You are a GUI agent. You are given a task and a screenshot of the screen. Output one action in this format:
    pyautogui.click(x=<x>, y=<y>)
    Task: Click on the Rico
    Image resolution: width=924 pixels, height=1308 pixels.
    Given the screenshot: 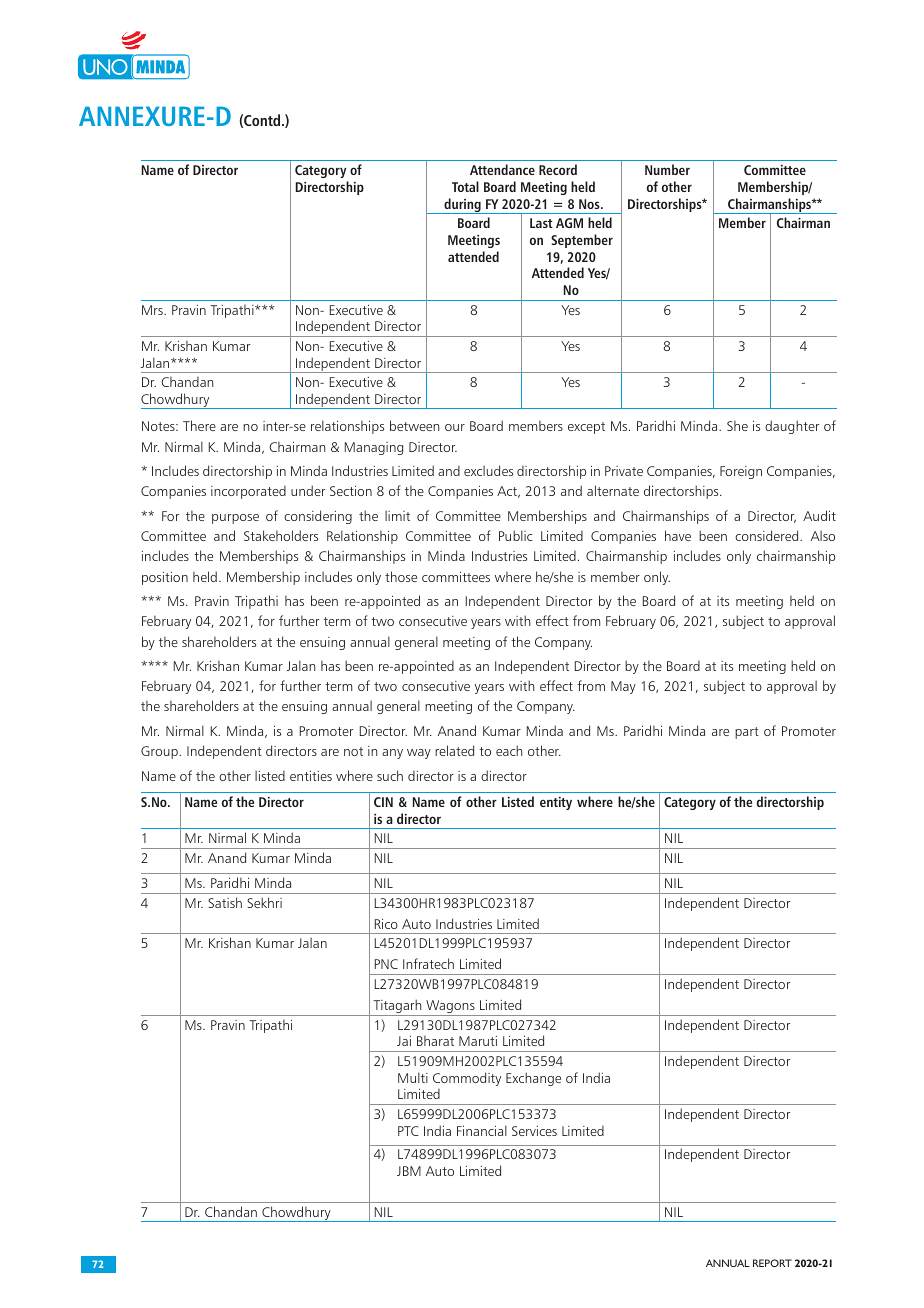 What is the action you would take?
    pyautogui.click(x=386, y=924)
